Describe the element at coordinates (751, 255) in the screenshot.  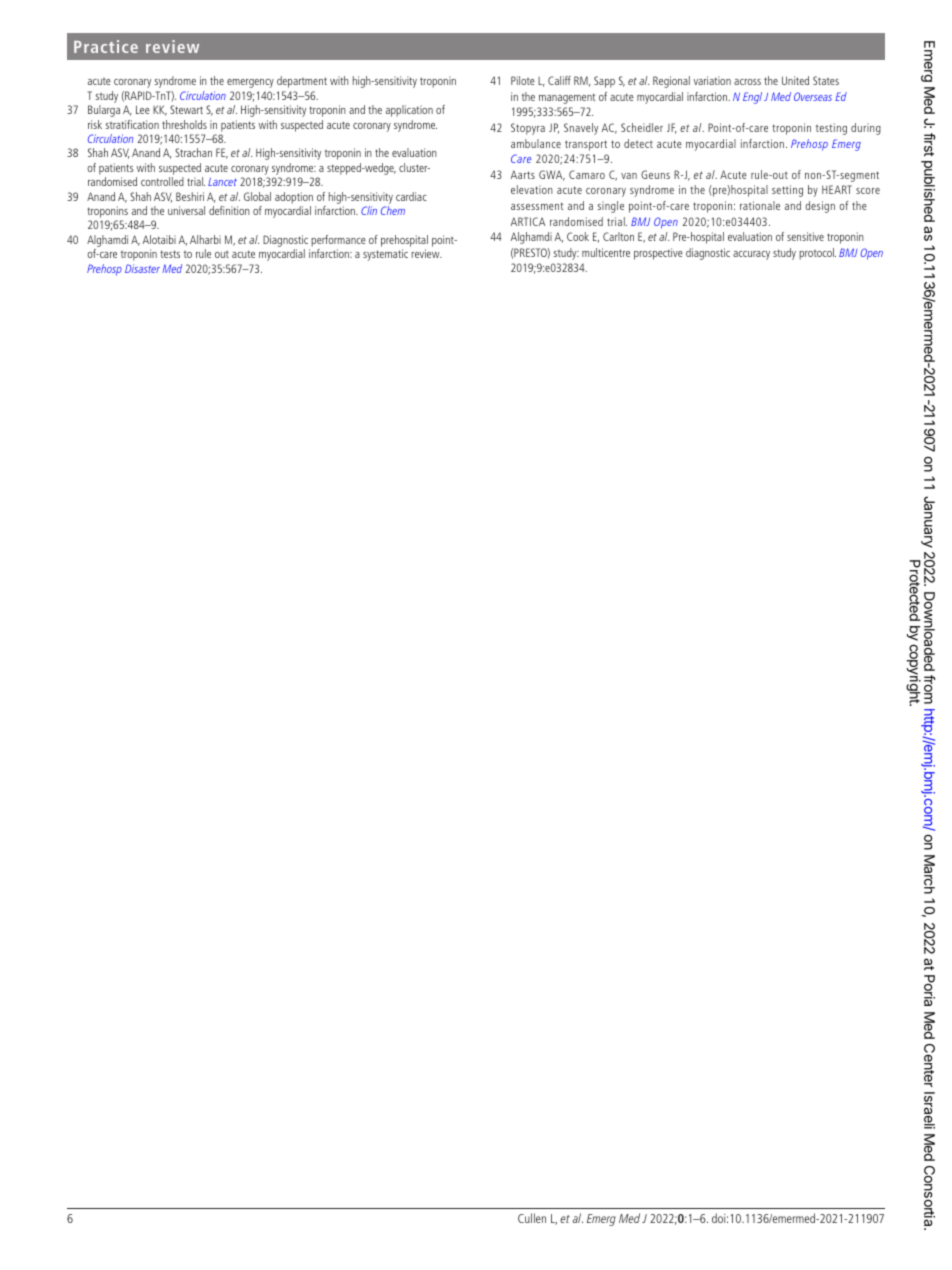
I see `accuracy` at that location.
